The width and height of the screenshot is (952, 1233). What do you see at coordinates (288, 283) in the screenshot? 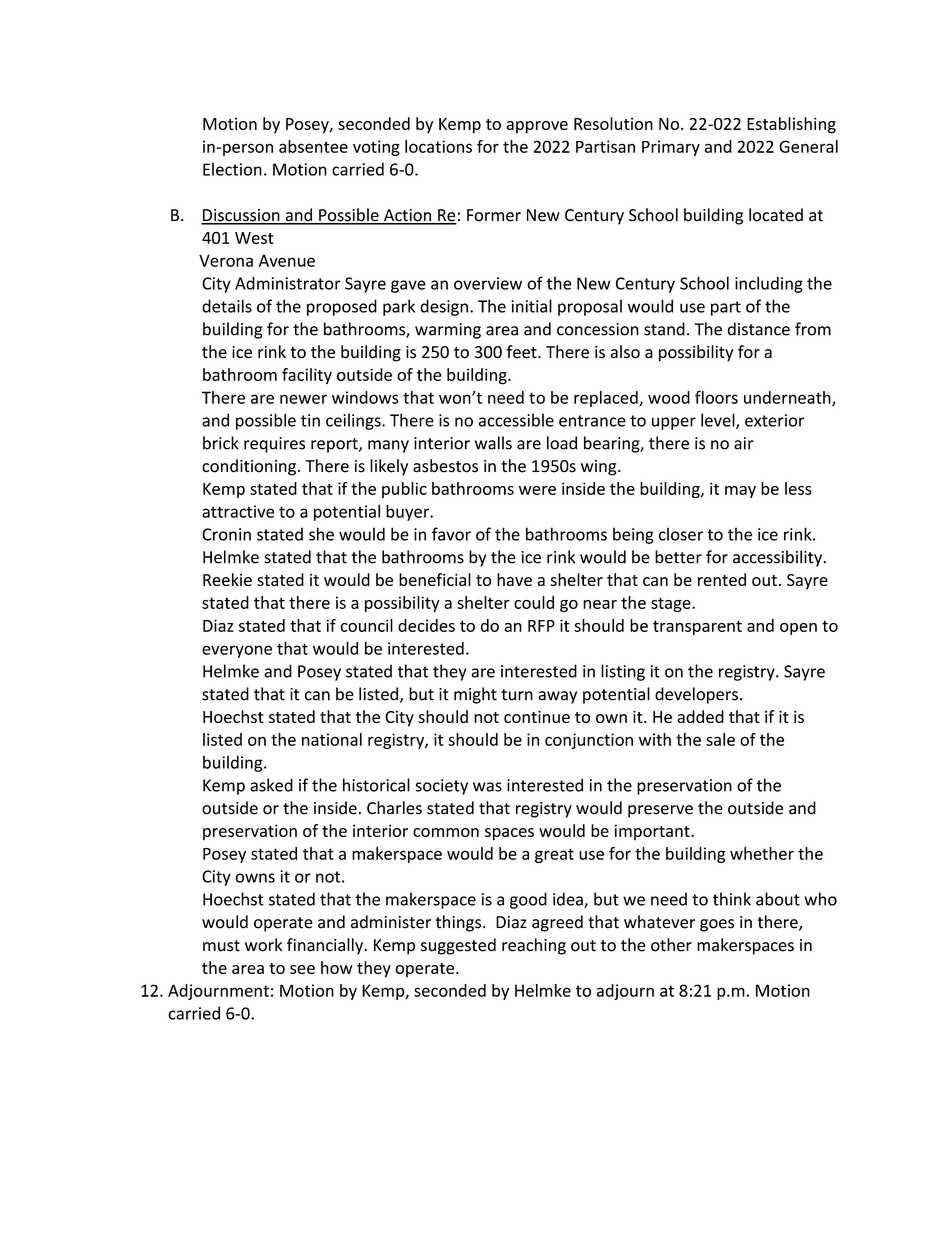
I see `Administrator` at bounding box center [288, 283].
